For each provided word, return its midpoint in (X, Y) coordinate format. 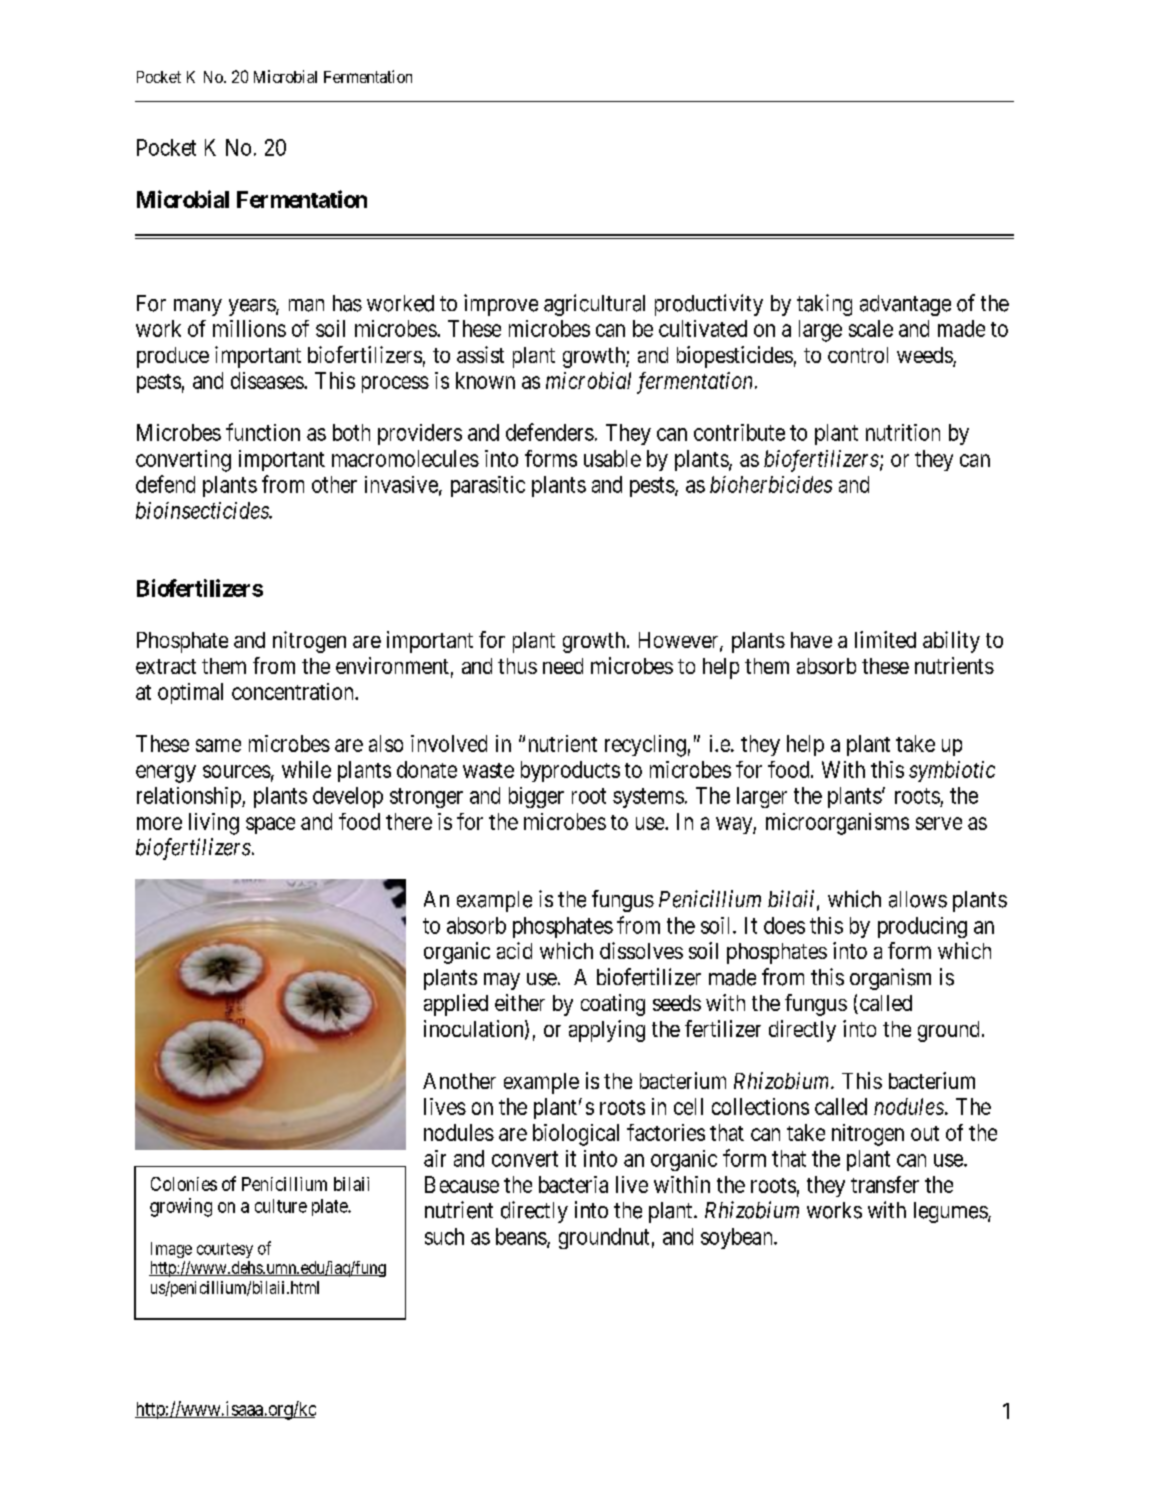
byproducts (570, 771)
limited (885, 639)
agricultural (594, 305)
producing (922, 927)
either (520, 1002)
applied (456, 1005)
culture (281, 1206)
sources (237, 771)
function (263, 432)
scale (871, 328)
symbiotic (952, 771)
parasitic (488, 486)
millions (249, 328)
